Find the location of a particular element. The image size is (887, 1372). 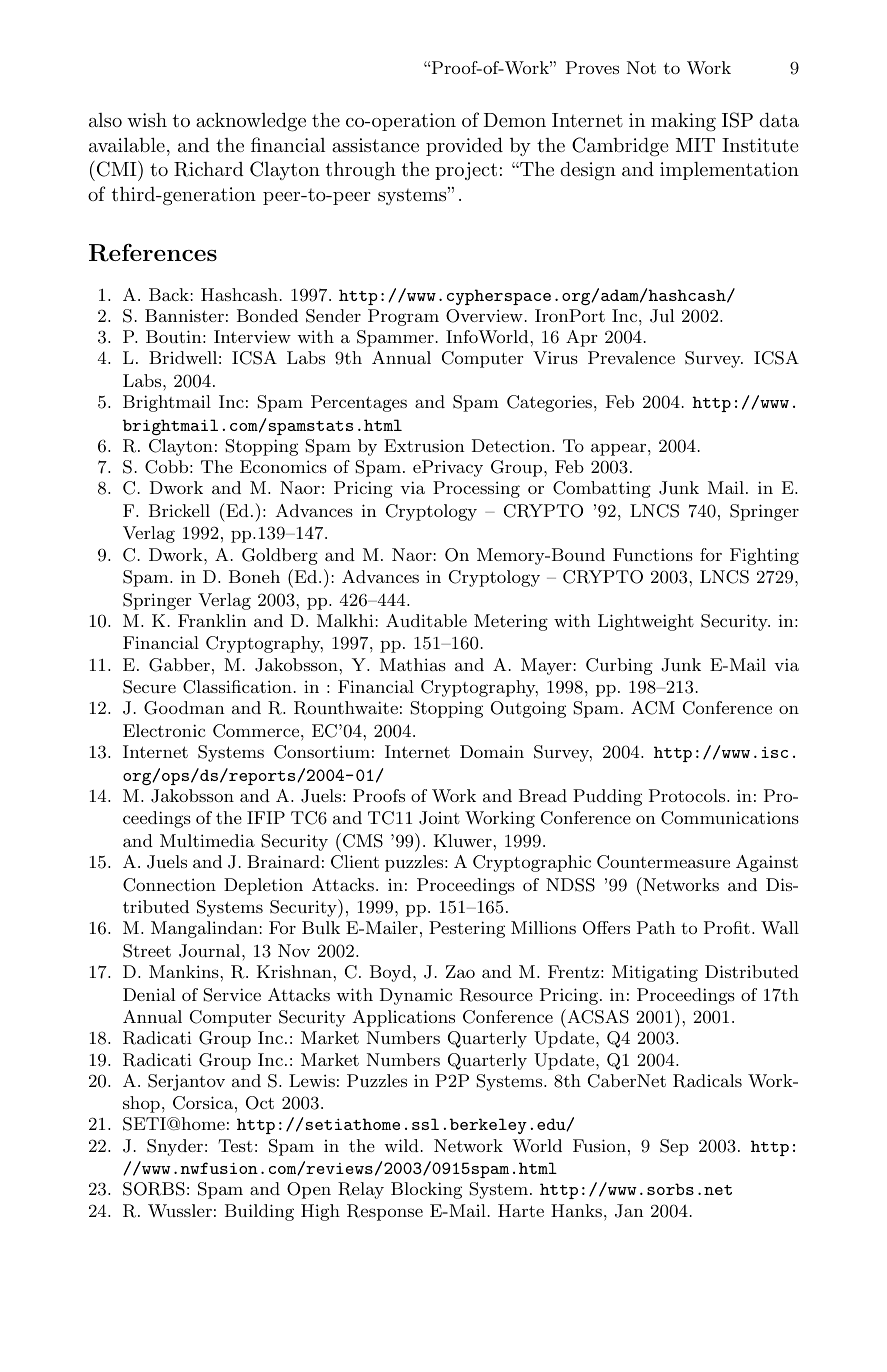

Sep is located at coordinates (674, 1147).
